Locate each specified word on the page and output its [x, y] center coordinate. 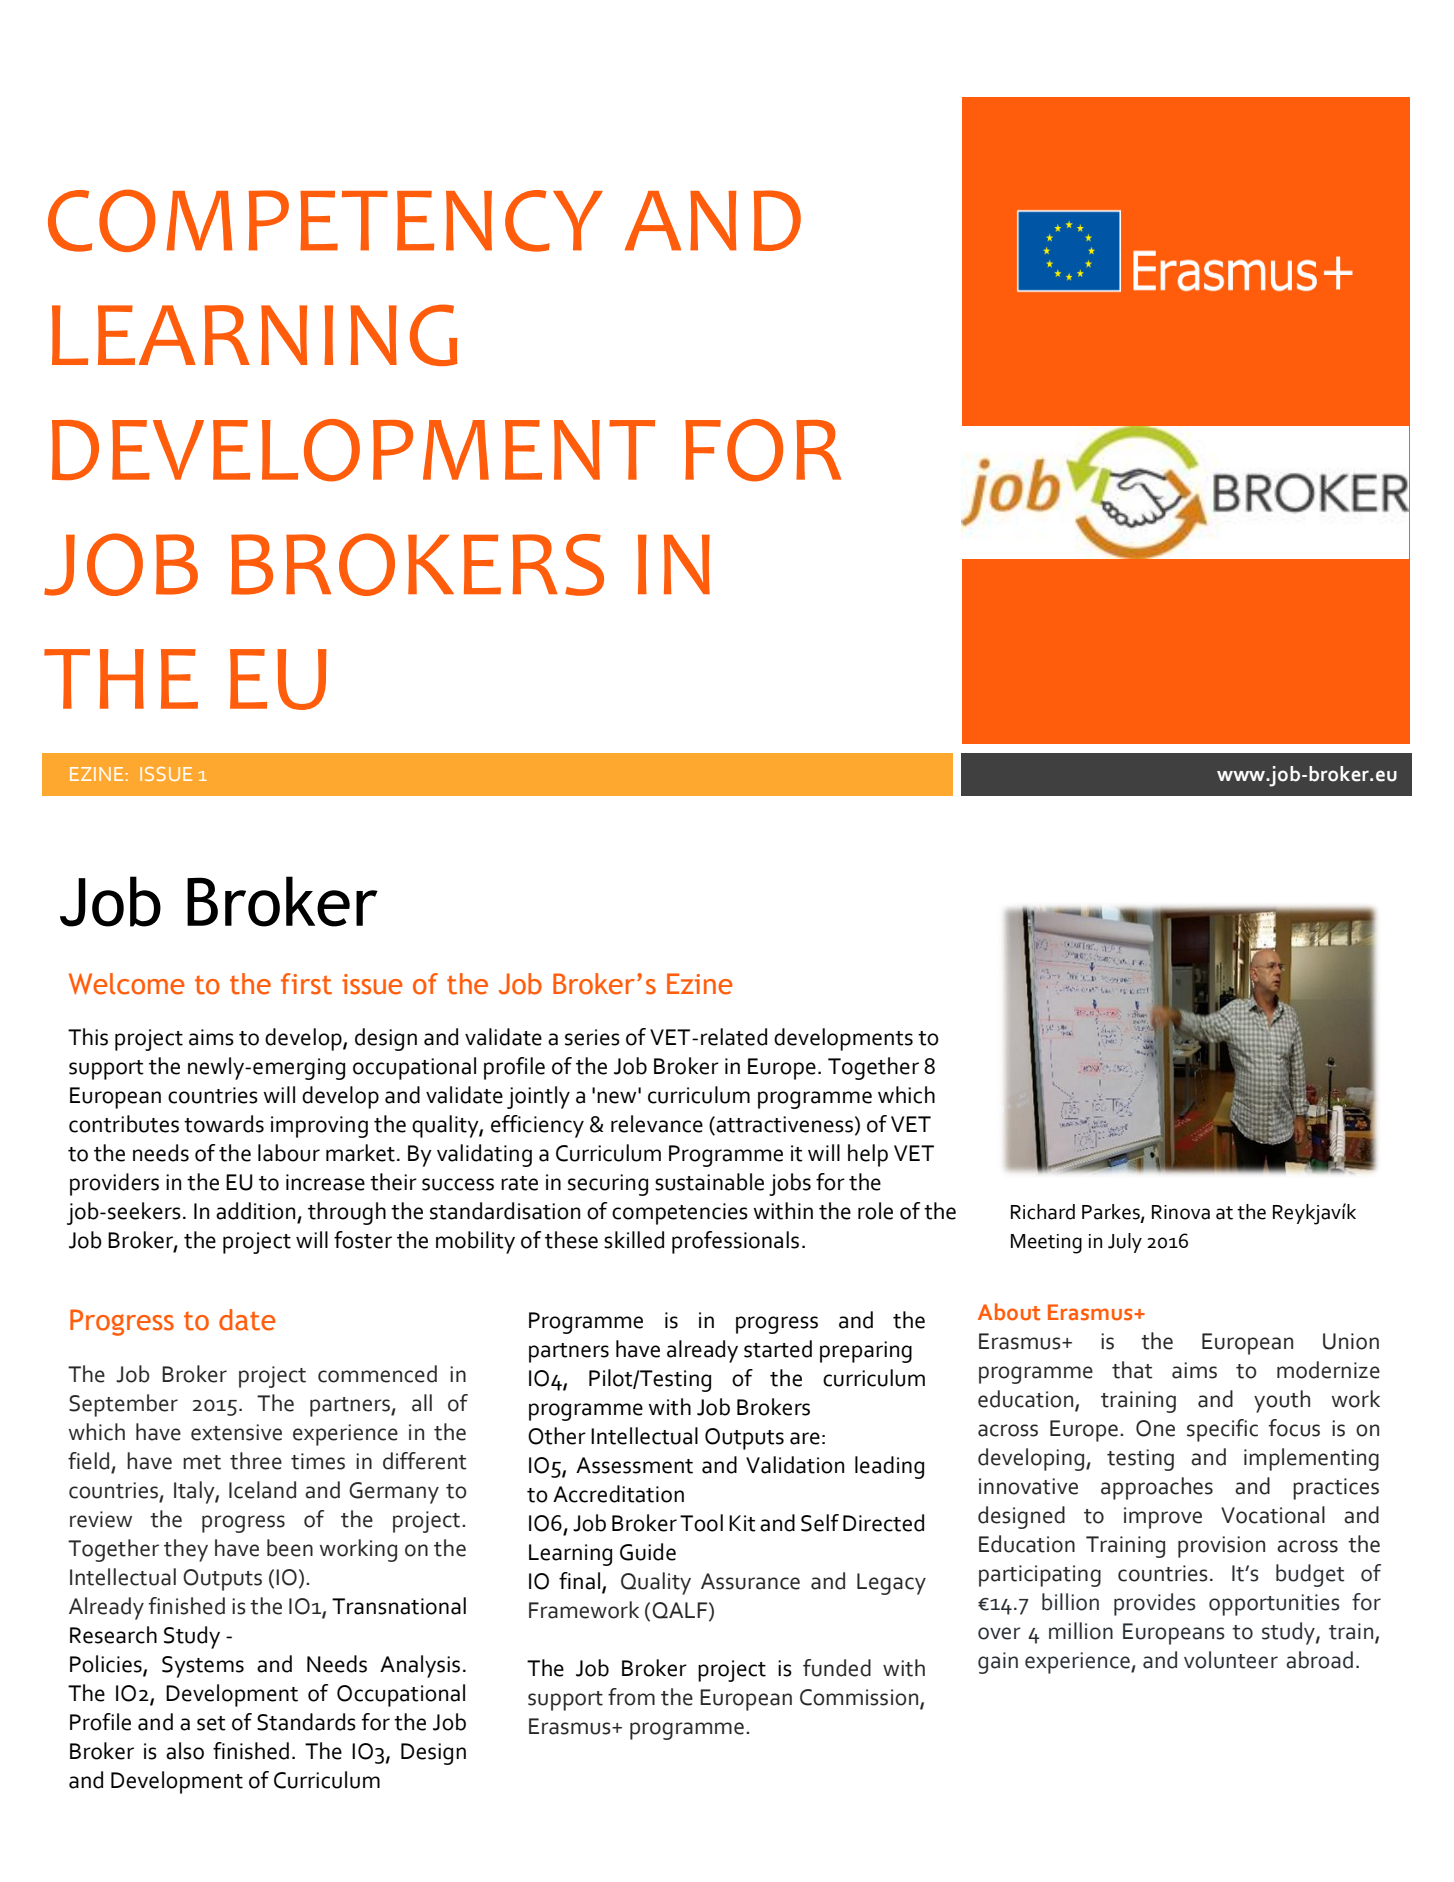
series [592, 1037]
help [868, 1155]
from [631, 1697]
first [306, 984]
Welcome [126, 984]
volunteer [1231, 1660]
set [211, 1723]
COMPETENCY [325, 220]
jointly [538, 1097]
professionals [735, 1242]
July [1125, 1243]
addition [257, 1212]
